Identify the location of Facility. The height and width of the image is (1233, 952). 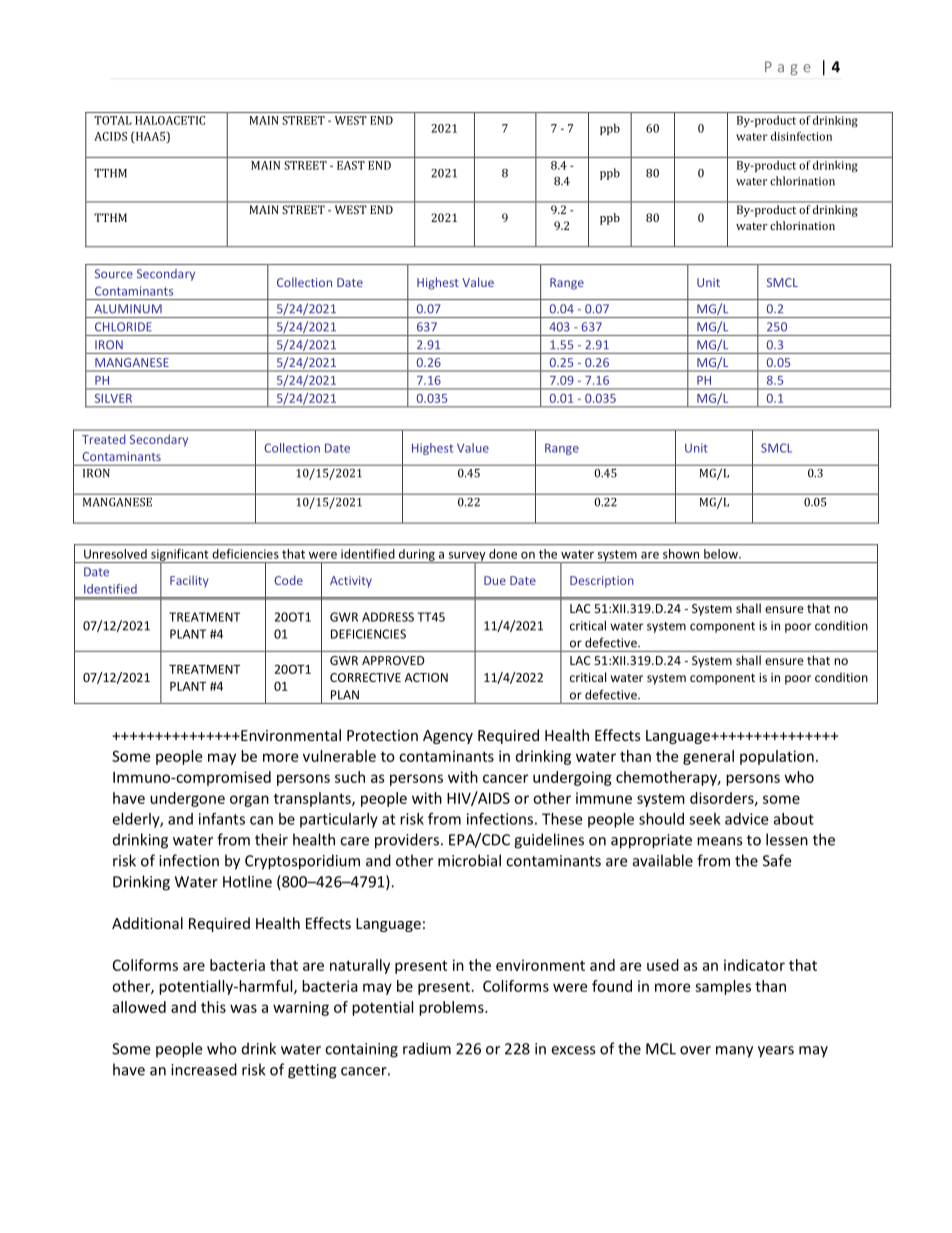
(189, 581).
